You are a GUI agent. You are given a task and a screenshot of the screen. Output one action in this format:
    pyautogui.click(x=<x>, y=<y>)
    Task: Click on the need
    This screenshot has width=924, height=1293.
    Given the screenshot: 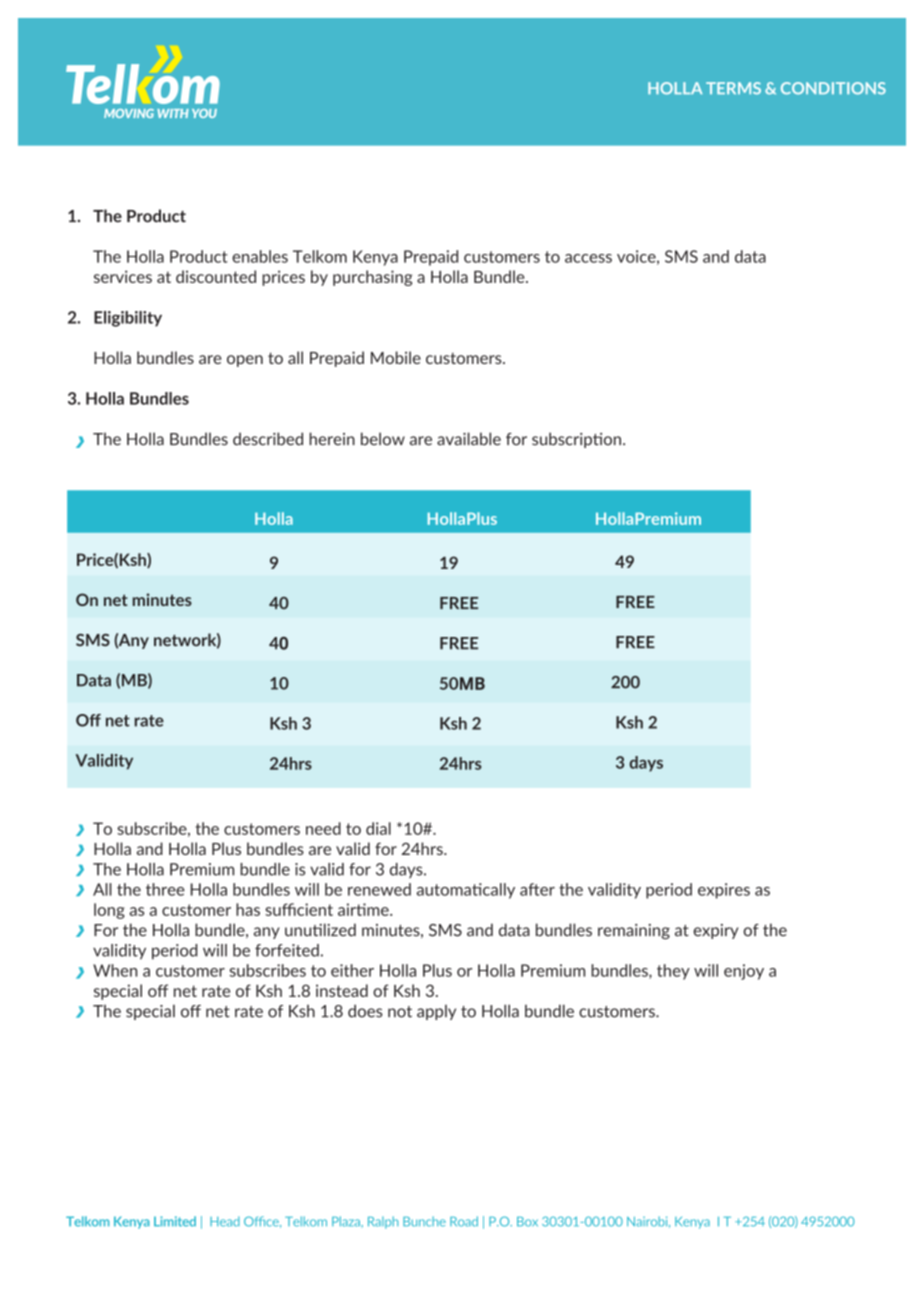 What is the action you would take?
    pyautogui.click(x=323, y=828)
